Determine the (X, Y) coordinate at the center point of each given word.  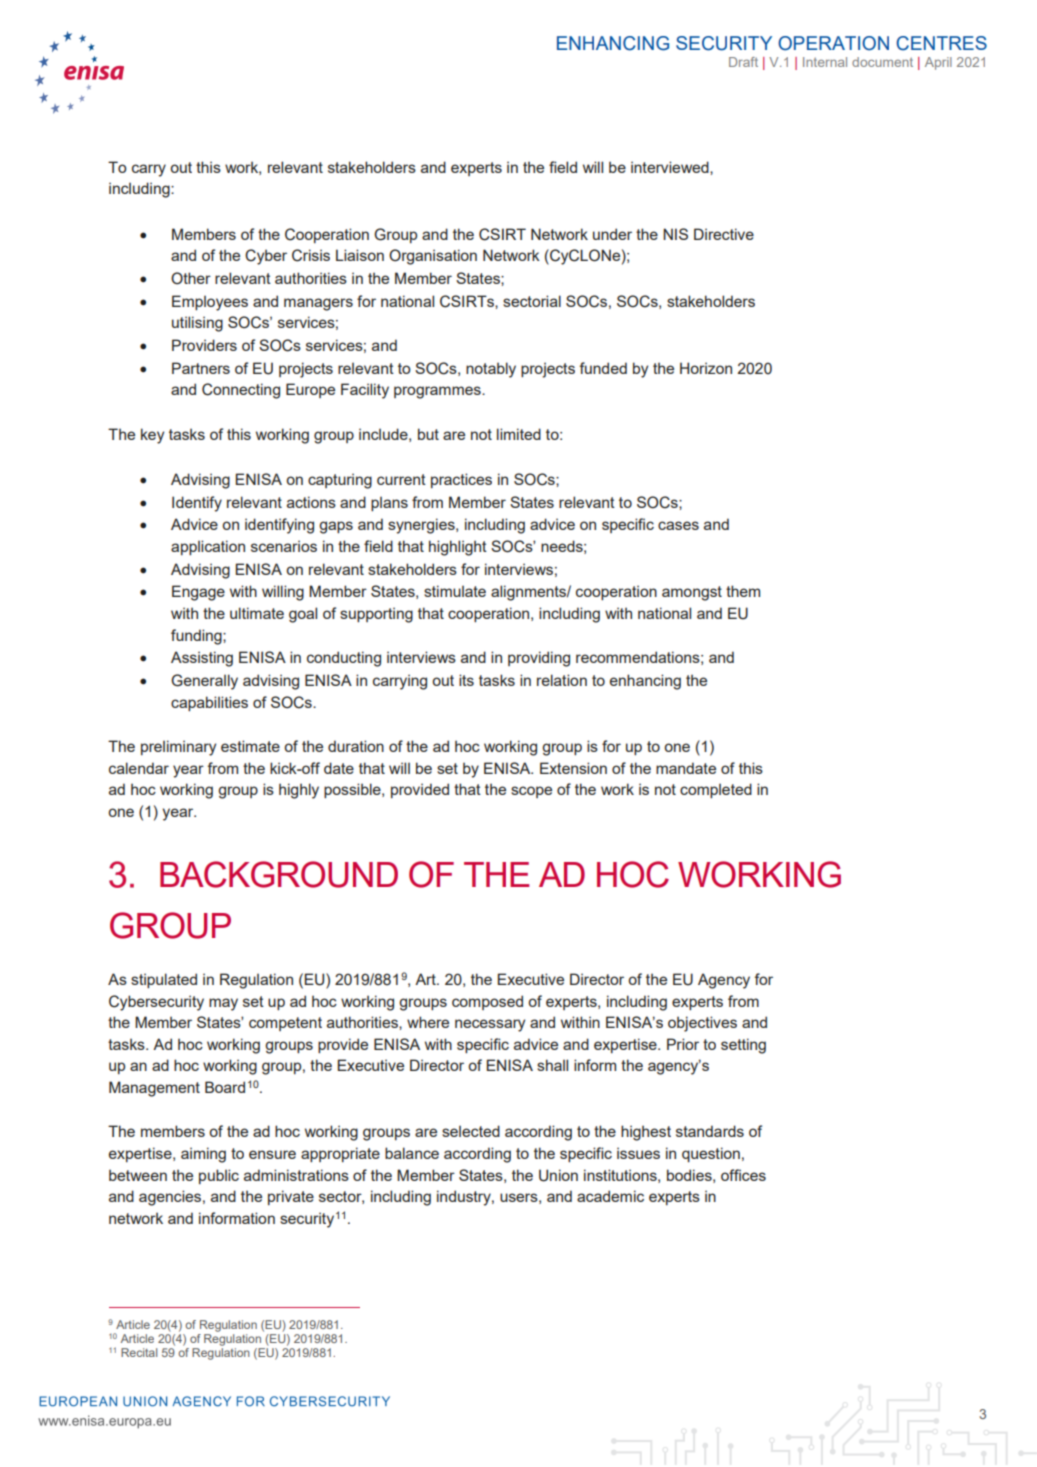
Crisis (311, 255)
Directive (724, 234)
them (743, 591)
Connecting (241, 391)
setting (743, 1046)
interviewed (671, 167)
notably (491, 370)
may (223, 1004)
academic (610, 1196)
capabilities (209, 703)
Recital (139, 1352)
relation (562, 680)
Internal (825, 62)
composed (487, 1002)
